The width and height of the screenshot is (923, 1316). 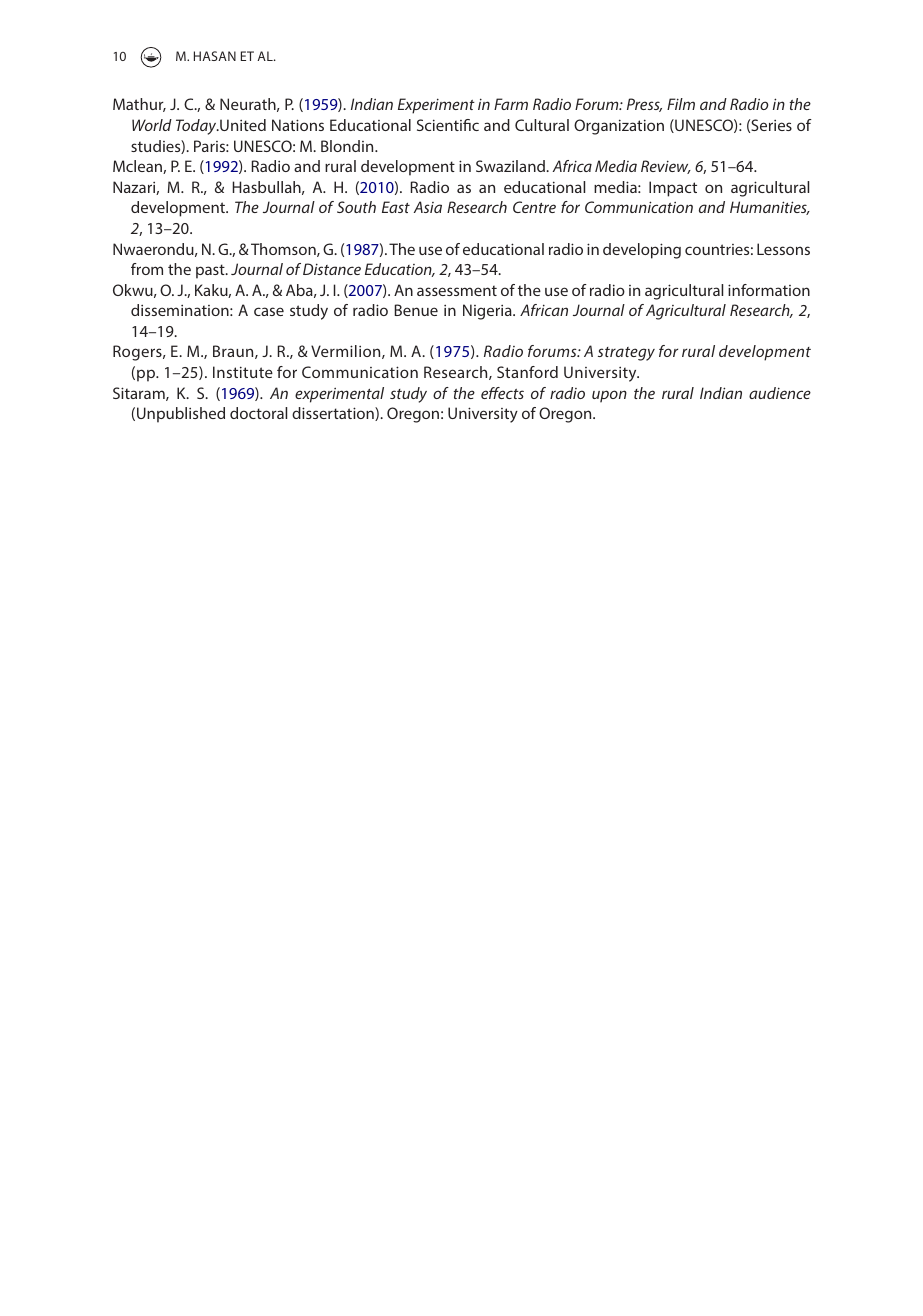 What do you see at coordinates (211, 271) in the screenshot?
I see `past` at bounding box center [211, 271].
